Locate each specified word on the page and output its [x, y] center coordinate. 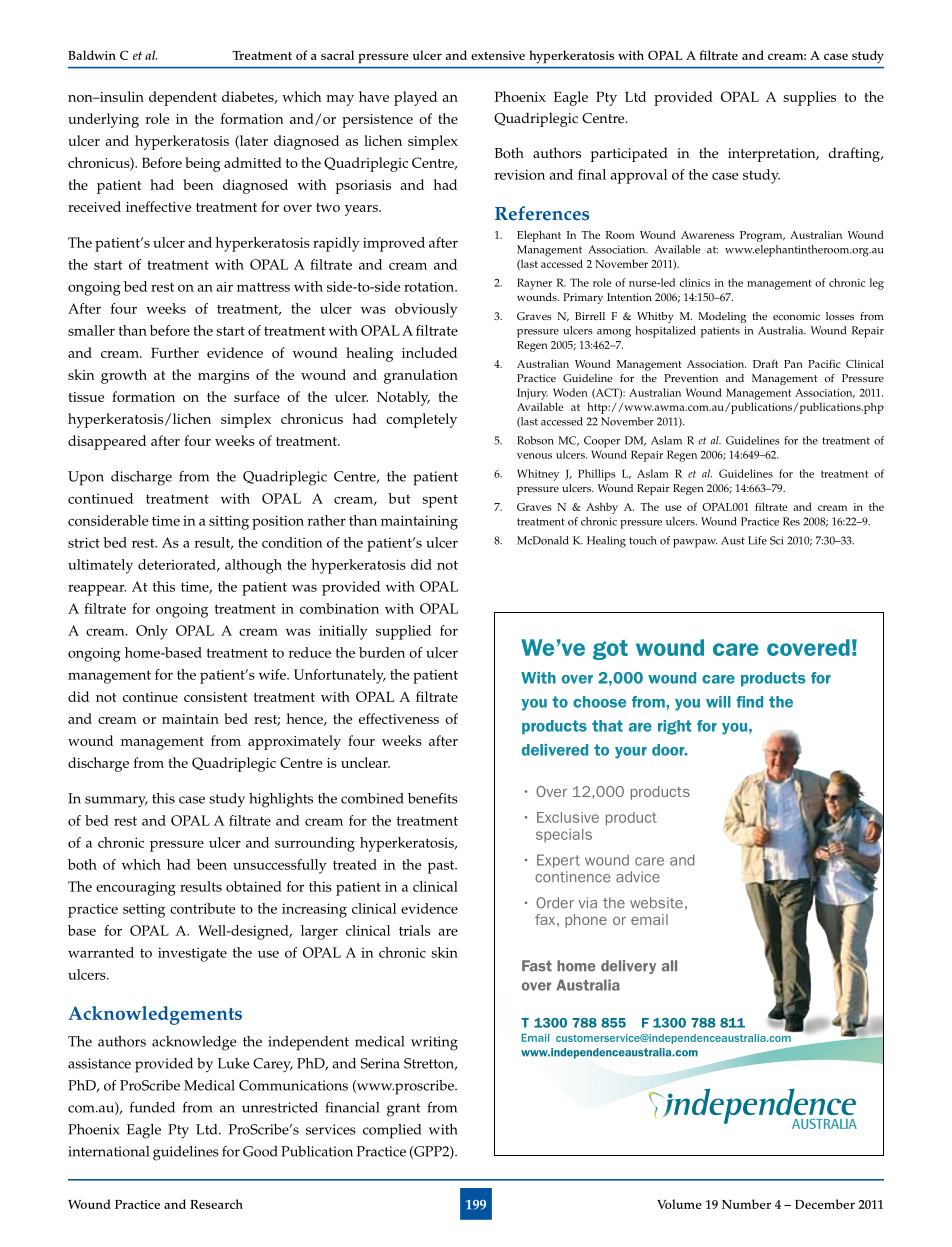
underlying [103, 120]
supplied [403, 632]
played [415, 98]
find [749, 702]
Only [152, 632]
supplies [809, 98]
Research [216, 1204]
